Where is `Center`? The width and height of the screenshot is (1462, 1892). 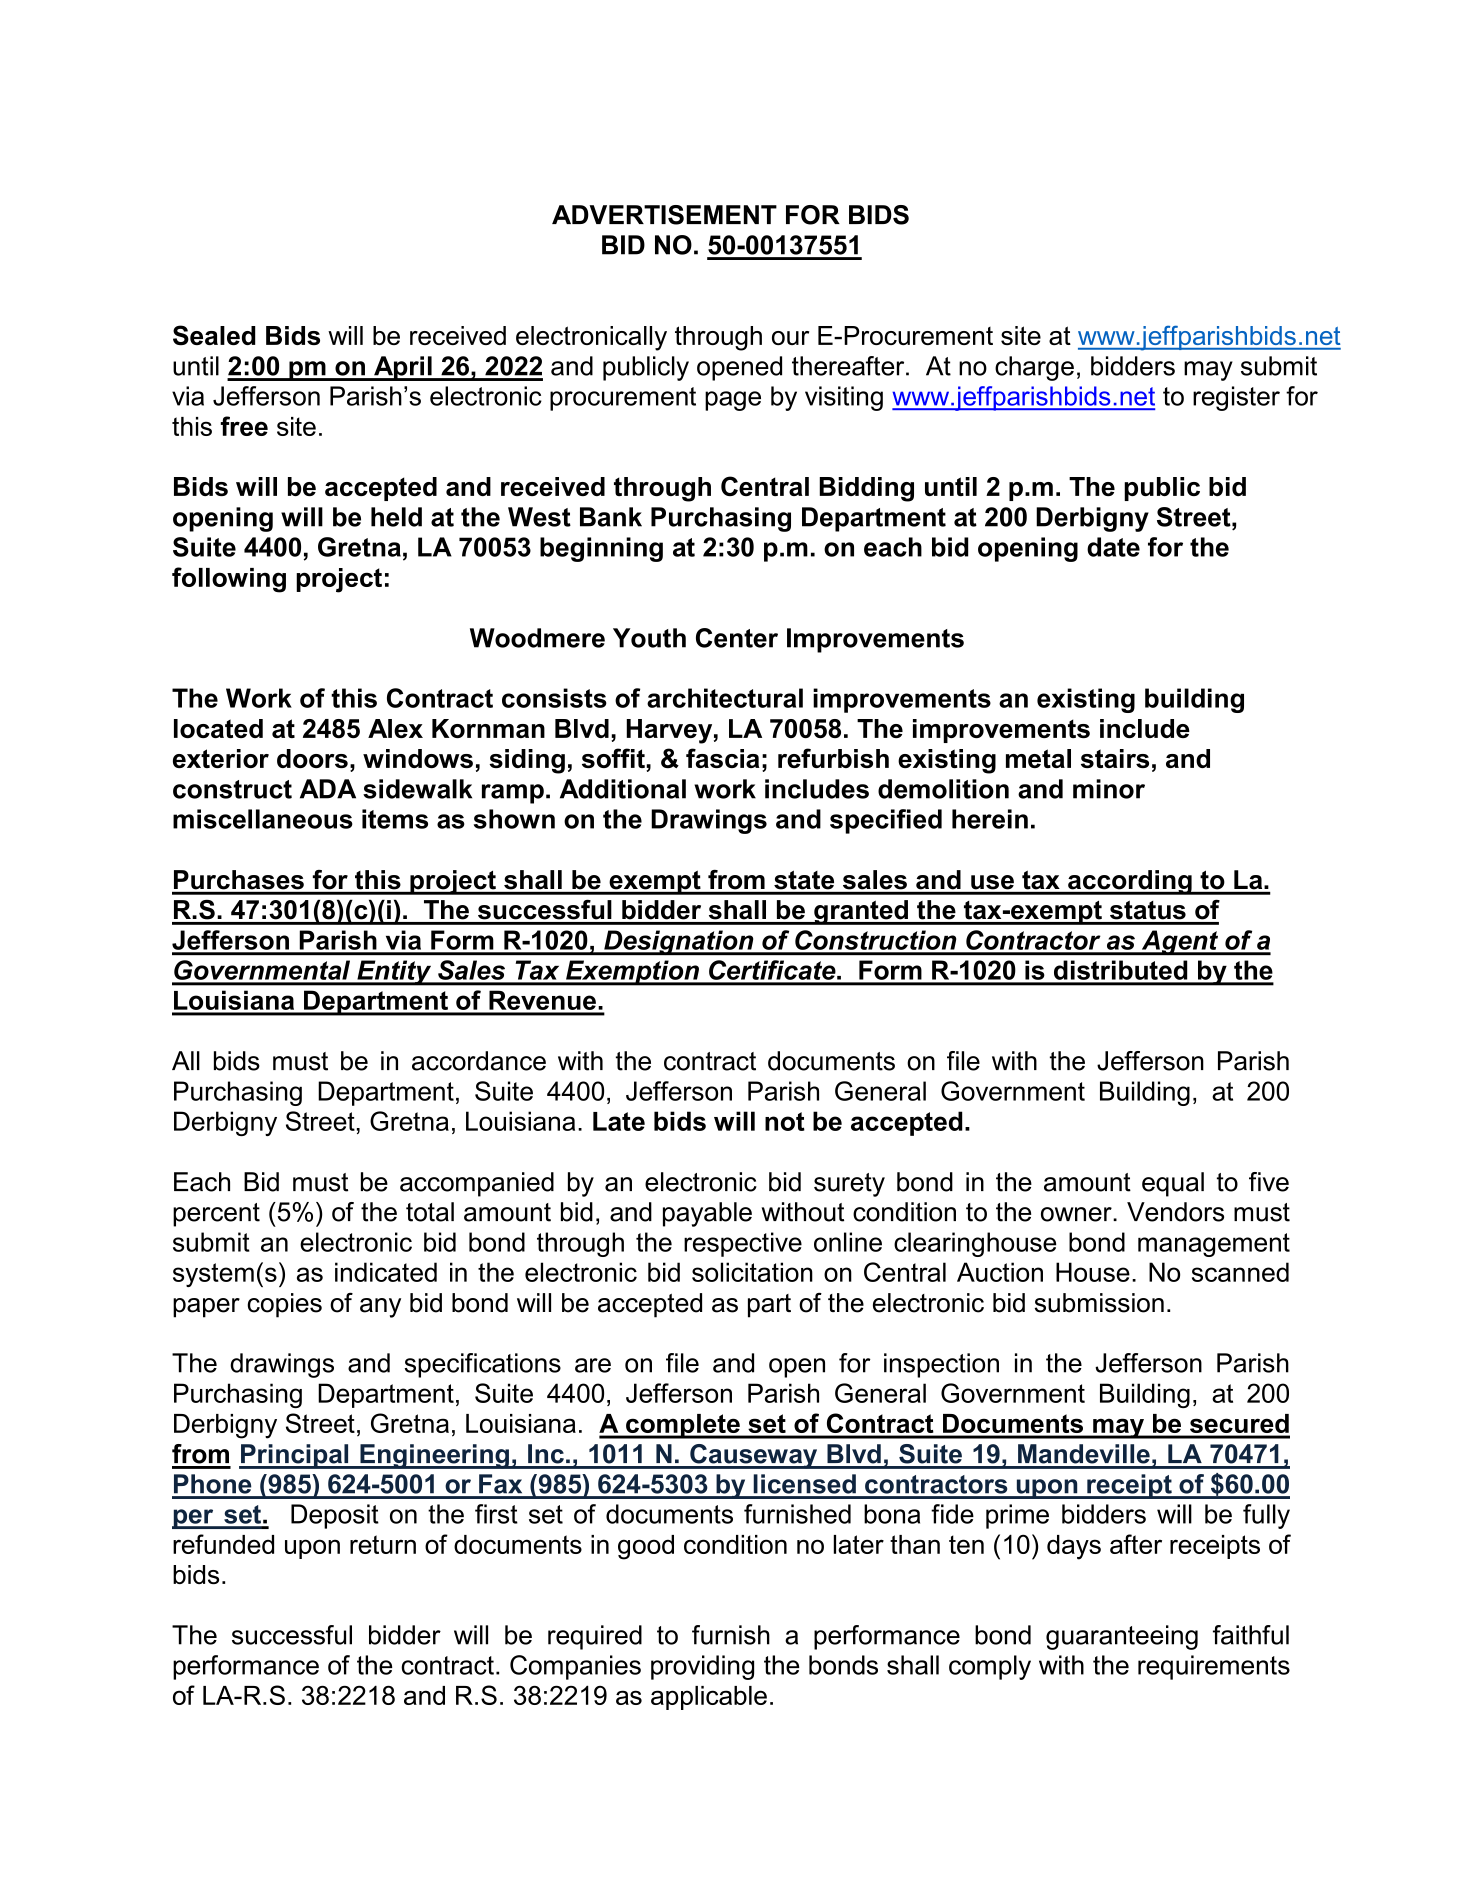
Center is located at coordinates (737, 638).
